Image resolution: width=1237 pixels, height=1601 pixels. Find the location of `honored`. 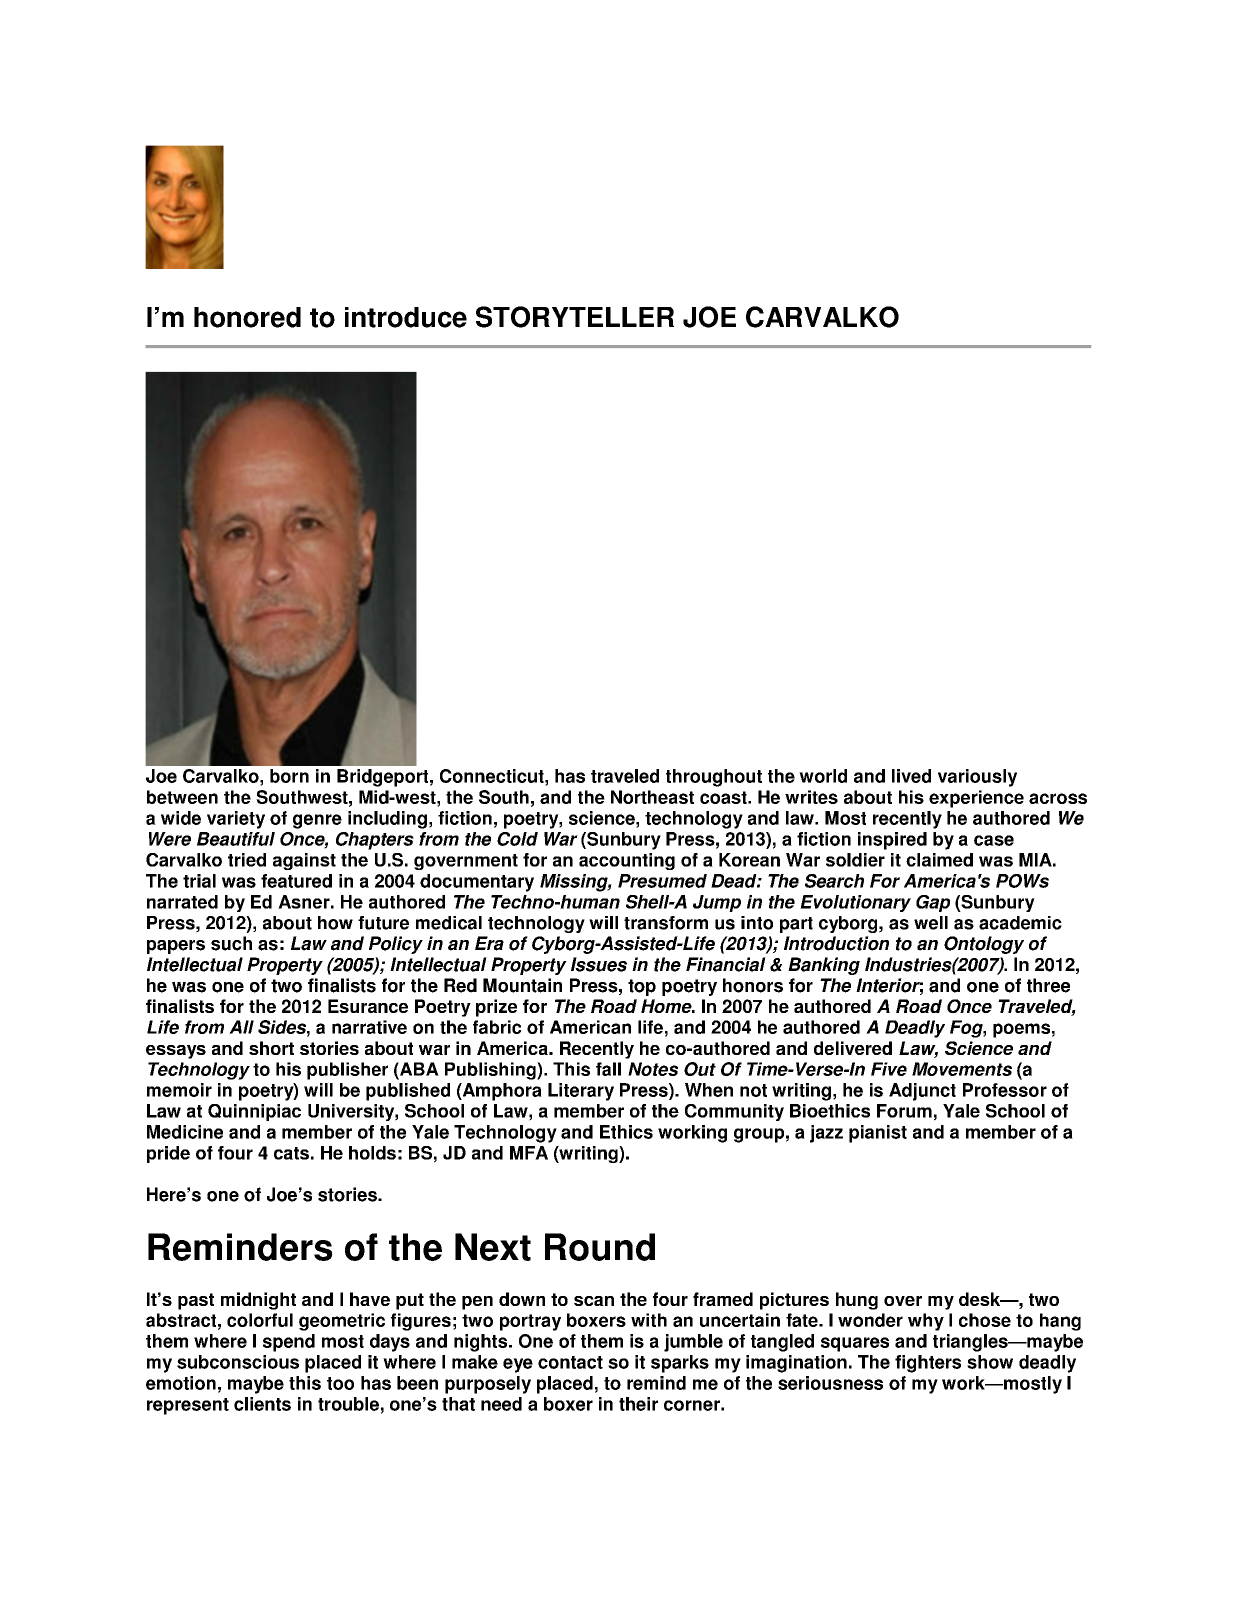

honored is located at coordinates (247, 317).
